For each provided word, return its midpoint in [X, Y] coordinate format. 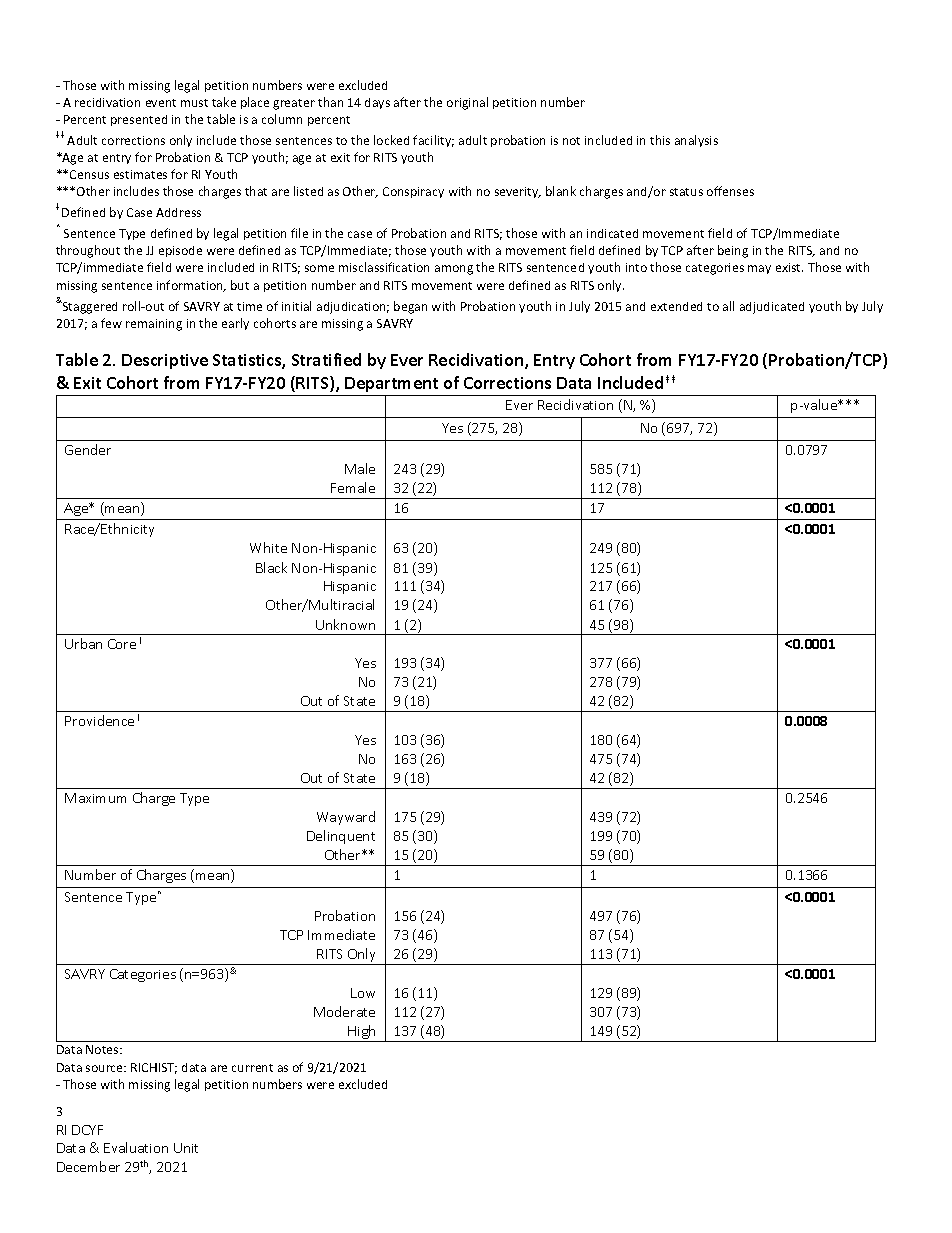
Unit [186, 1148]
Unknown [345, 624]
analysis [696, 141]
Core [122, 644]
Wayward [346, 818]
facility [433, 141]
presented [139, 120]
